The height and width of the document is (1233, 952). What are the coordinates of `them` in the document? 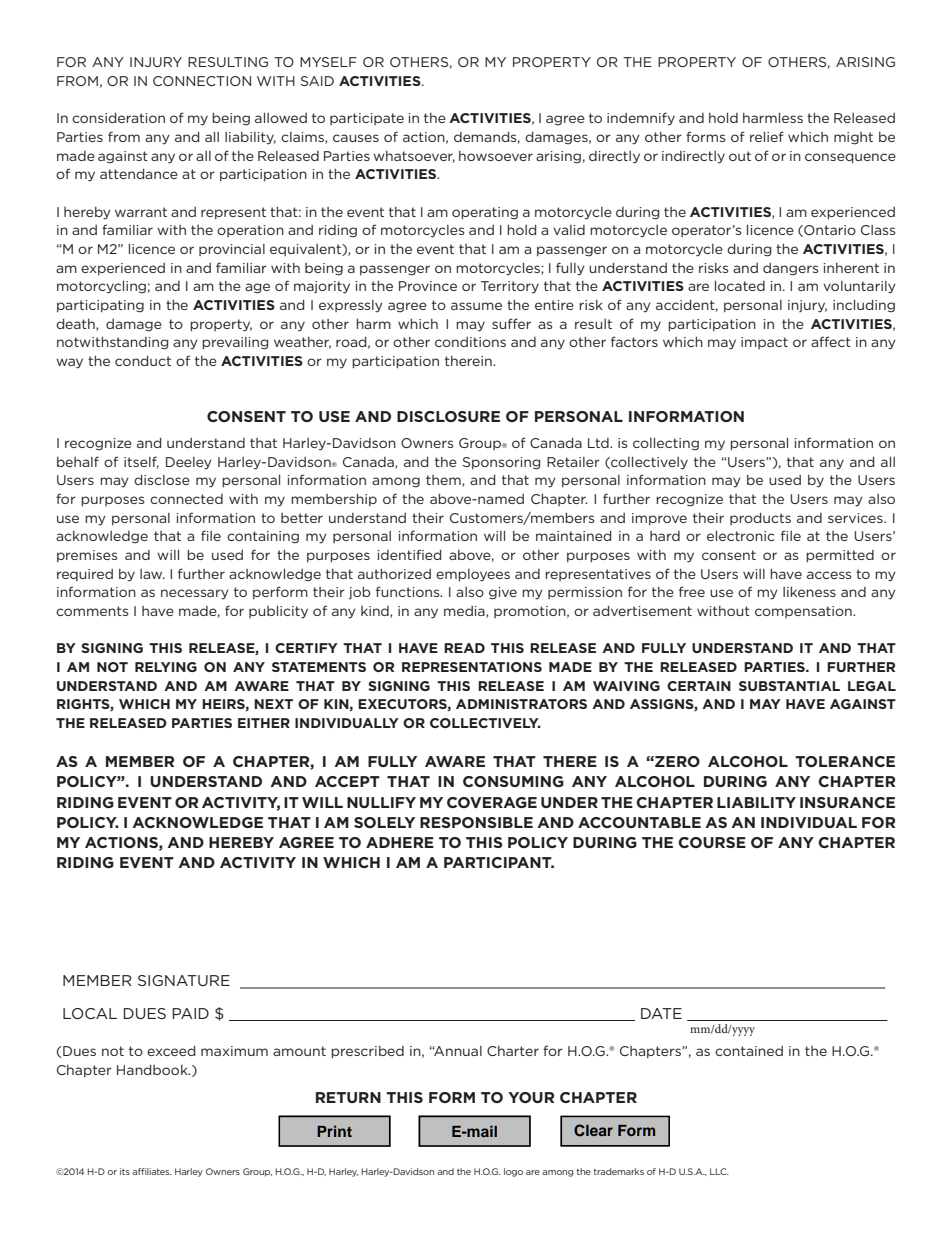 It's located at (444, 481).
